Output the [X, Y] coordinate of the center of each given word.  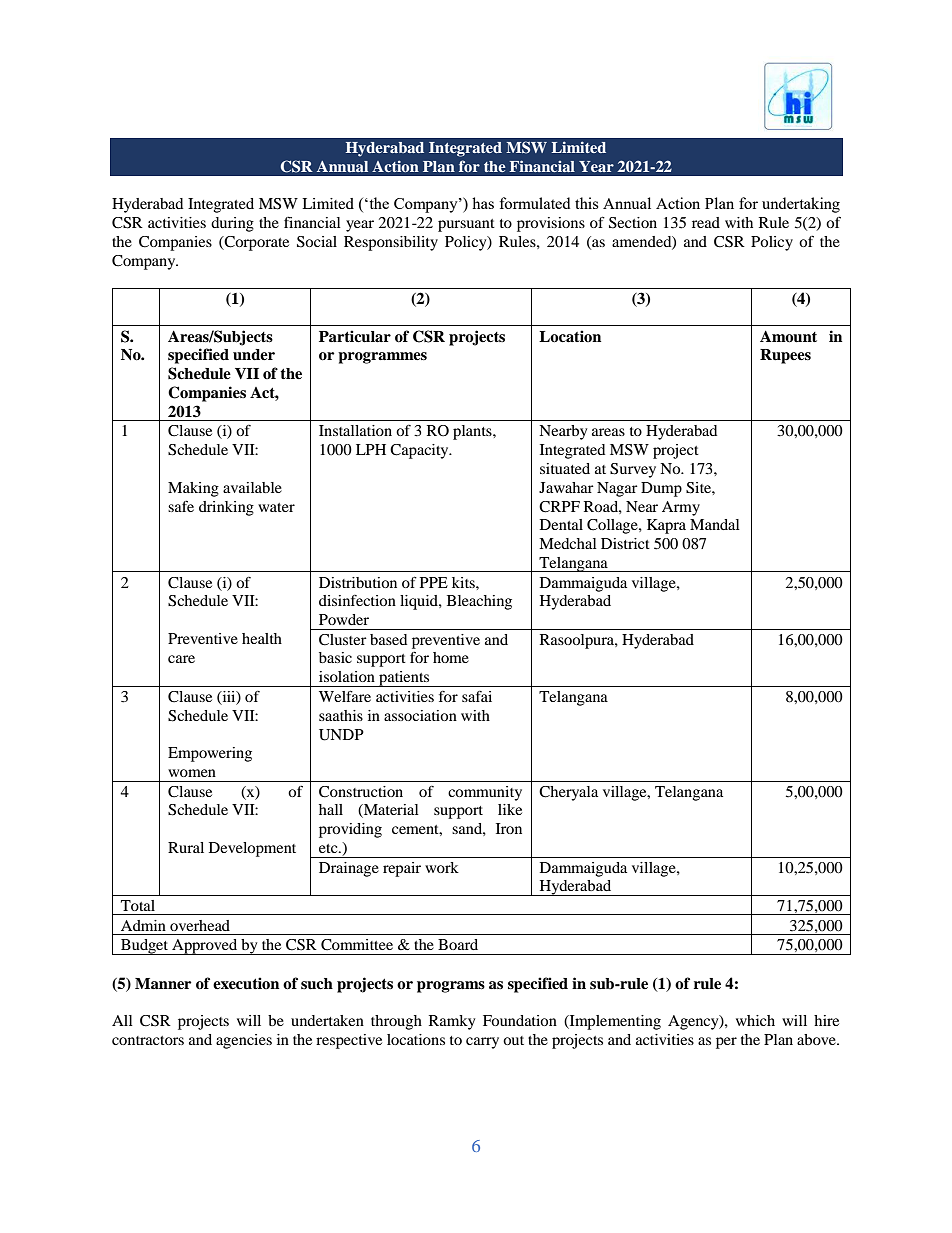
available [252, 487]
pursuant [466, 225]
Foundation [520, 1020]
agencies [244, 1041]
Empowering [210, 754]
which [755, 1020]
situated [565, 468]
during [232, 224]
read [706, 222]
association [420, 715]
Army [681, 508]
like [510, 809]
